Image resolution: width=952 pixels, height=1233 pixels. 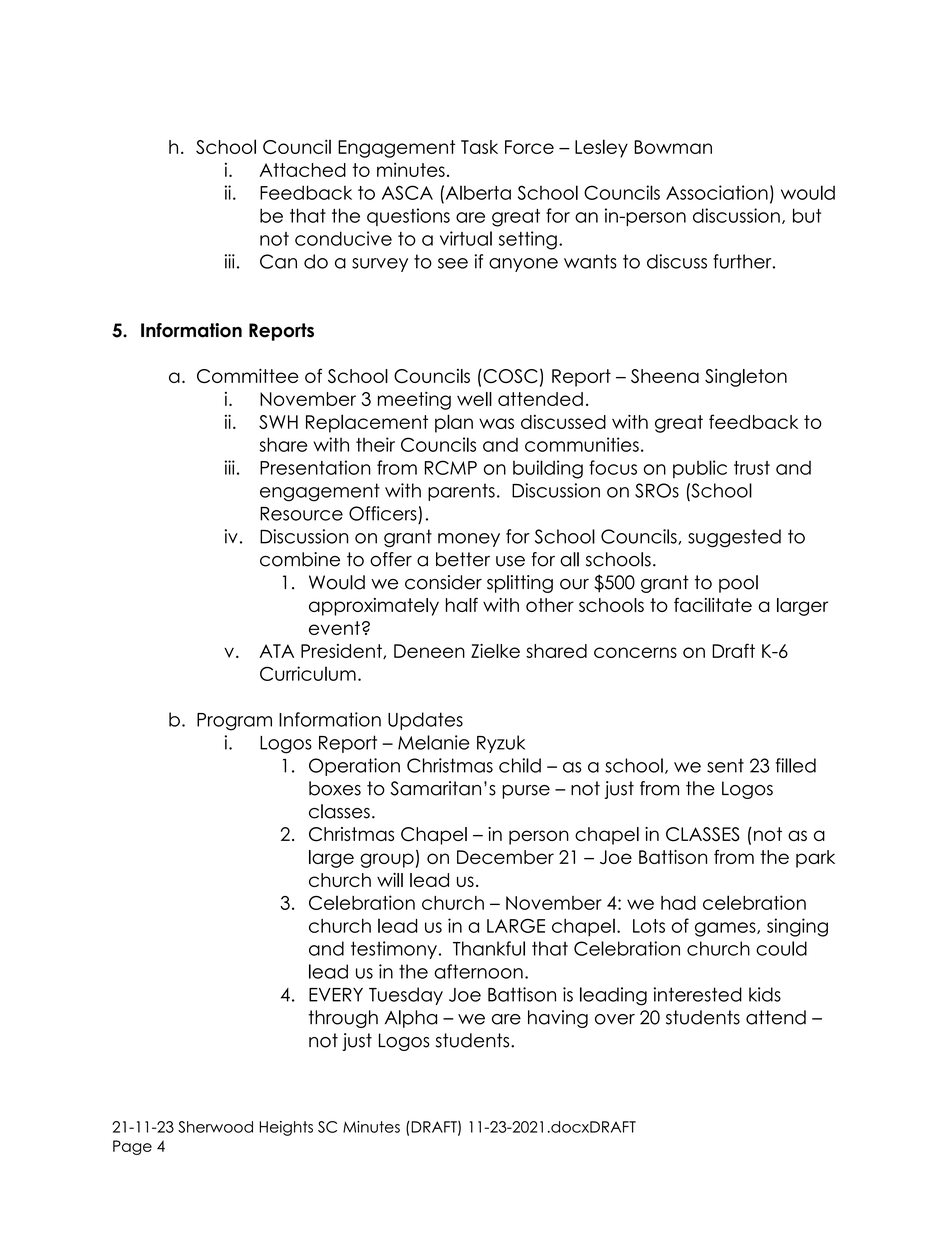 What do you see at coordinates (215, 1127) in the page?
I see `Sherwood` at bounding box center [215, 1127].
